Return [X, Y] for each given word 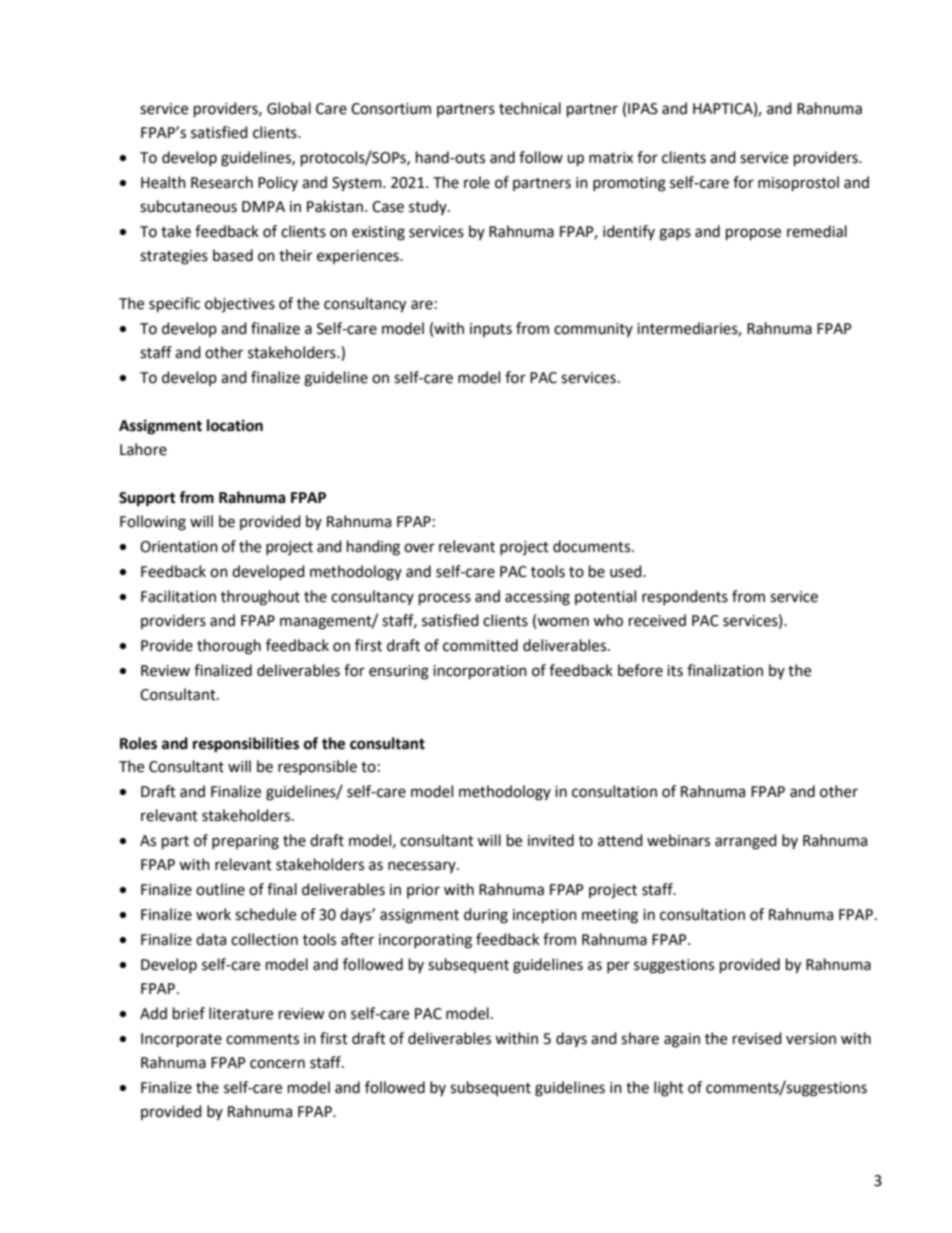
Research [222, 182]
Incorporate [181, 1040]
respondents [685, 597]
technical [530, 108]
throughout [260, 598]
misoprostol [798, 184]
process [445, 599]
